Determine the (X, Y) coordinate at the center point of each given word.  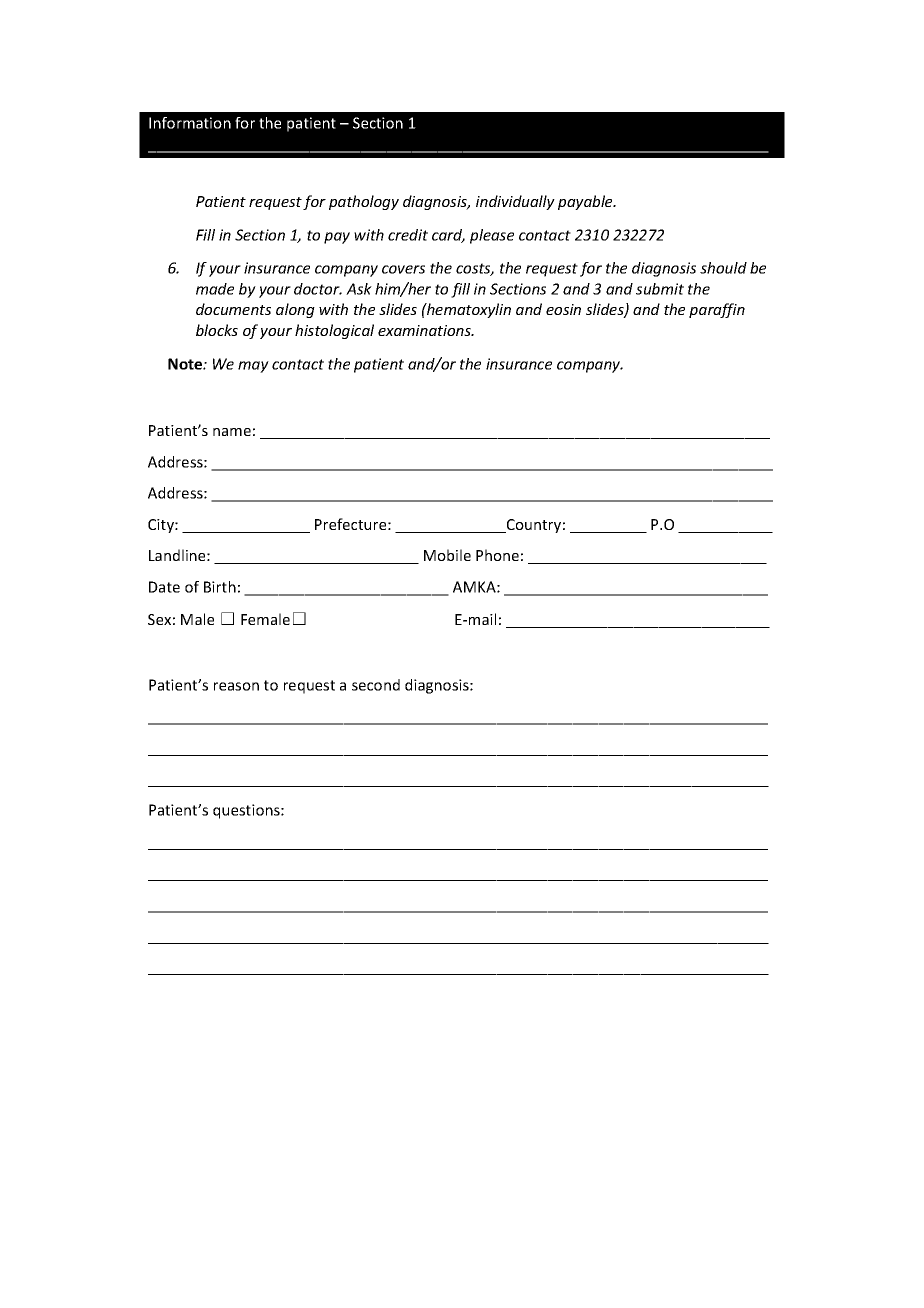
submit (660, 289)
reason (236, 686)
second (376, 685)
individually (515, 202)
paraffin (717, 310)
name (232, 432)
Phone (497, 555)
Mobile (447, 555)
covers (403, 269)
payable (586, 202)
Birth (220, 587)
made (215, 289)
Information (190, 123)
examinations (425, 330)
